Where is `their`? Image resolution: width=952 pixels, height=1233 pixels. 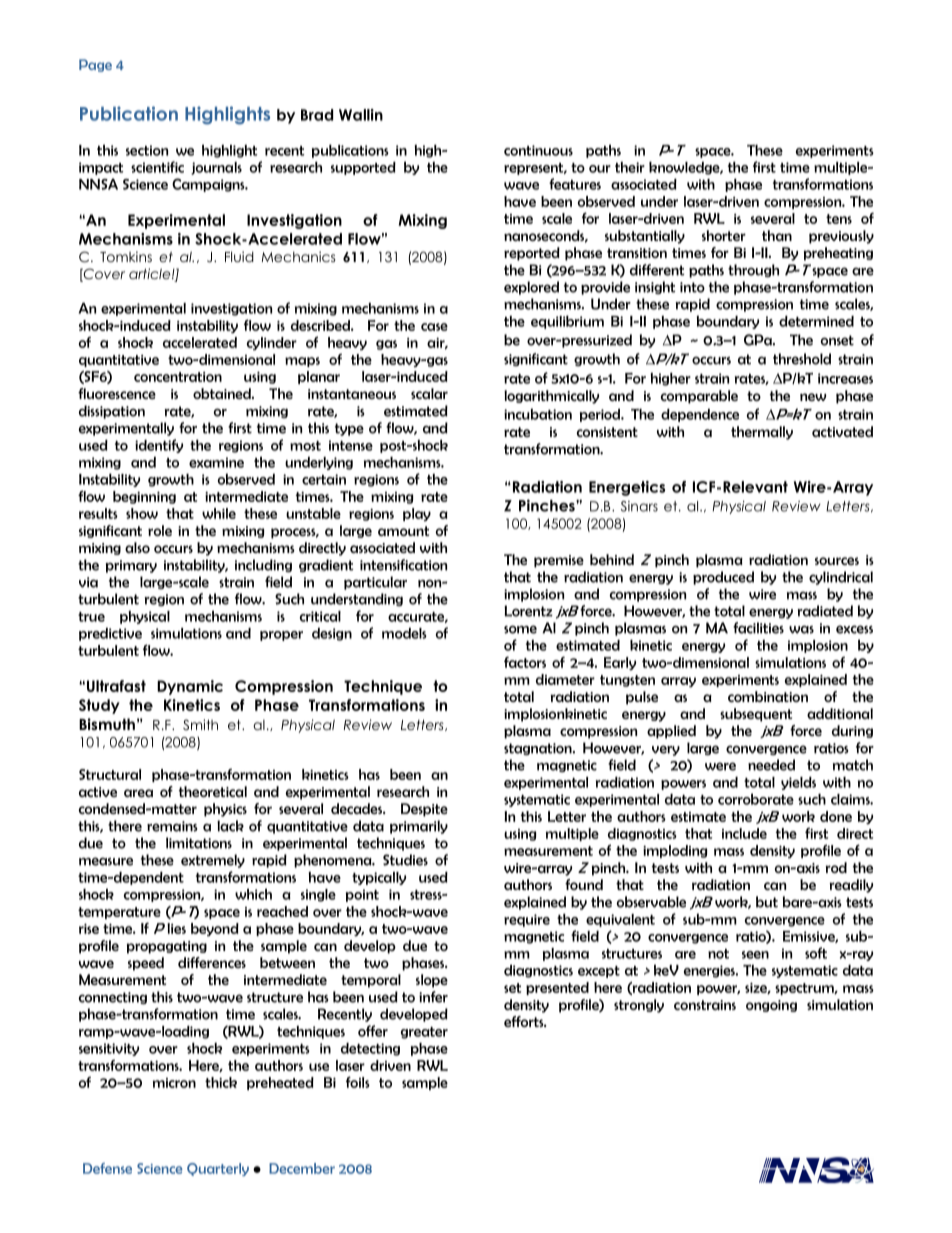 their is located at coordinates (630, 167).
